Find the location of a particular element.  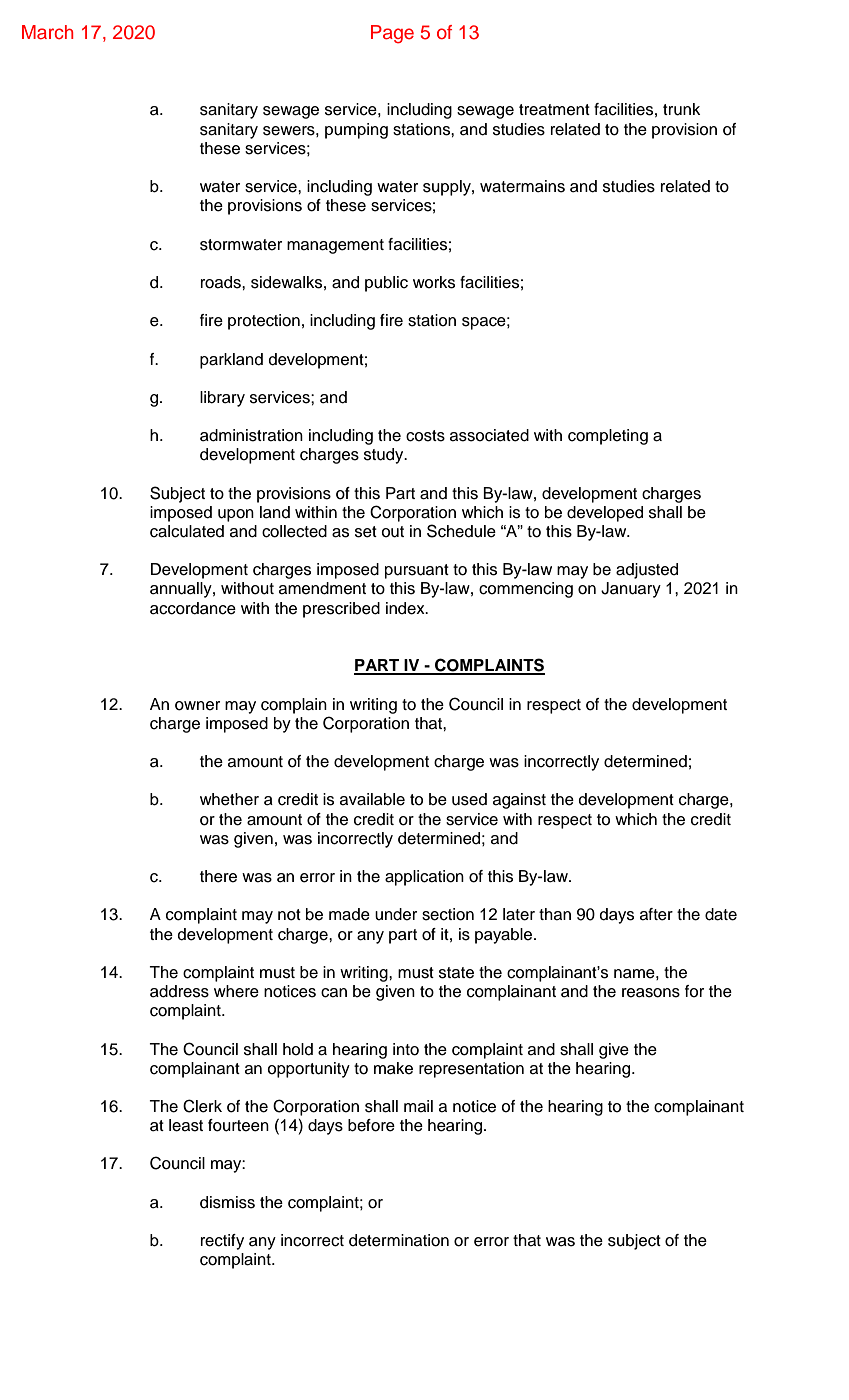

available is located at coordinates (372, 799).
